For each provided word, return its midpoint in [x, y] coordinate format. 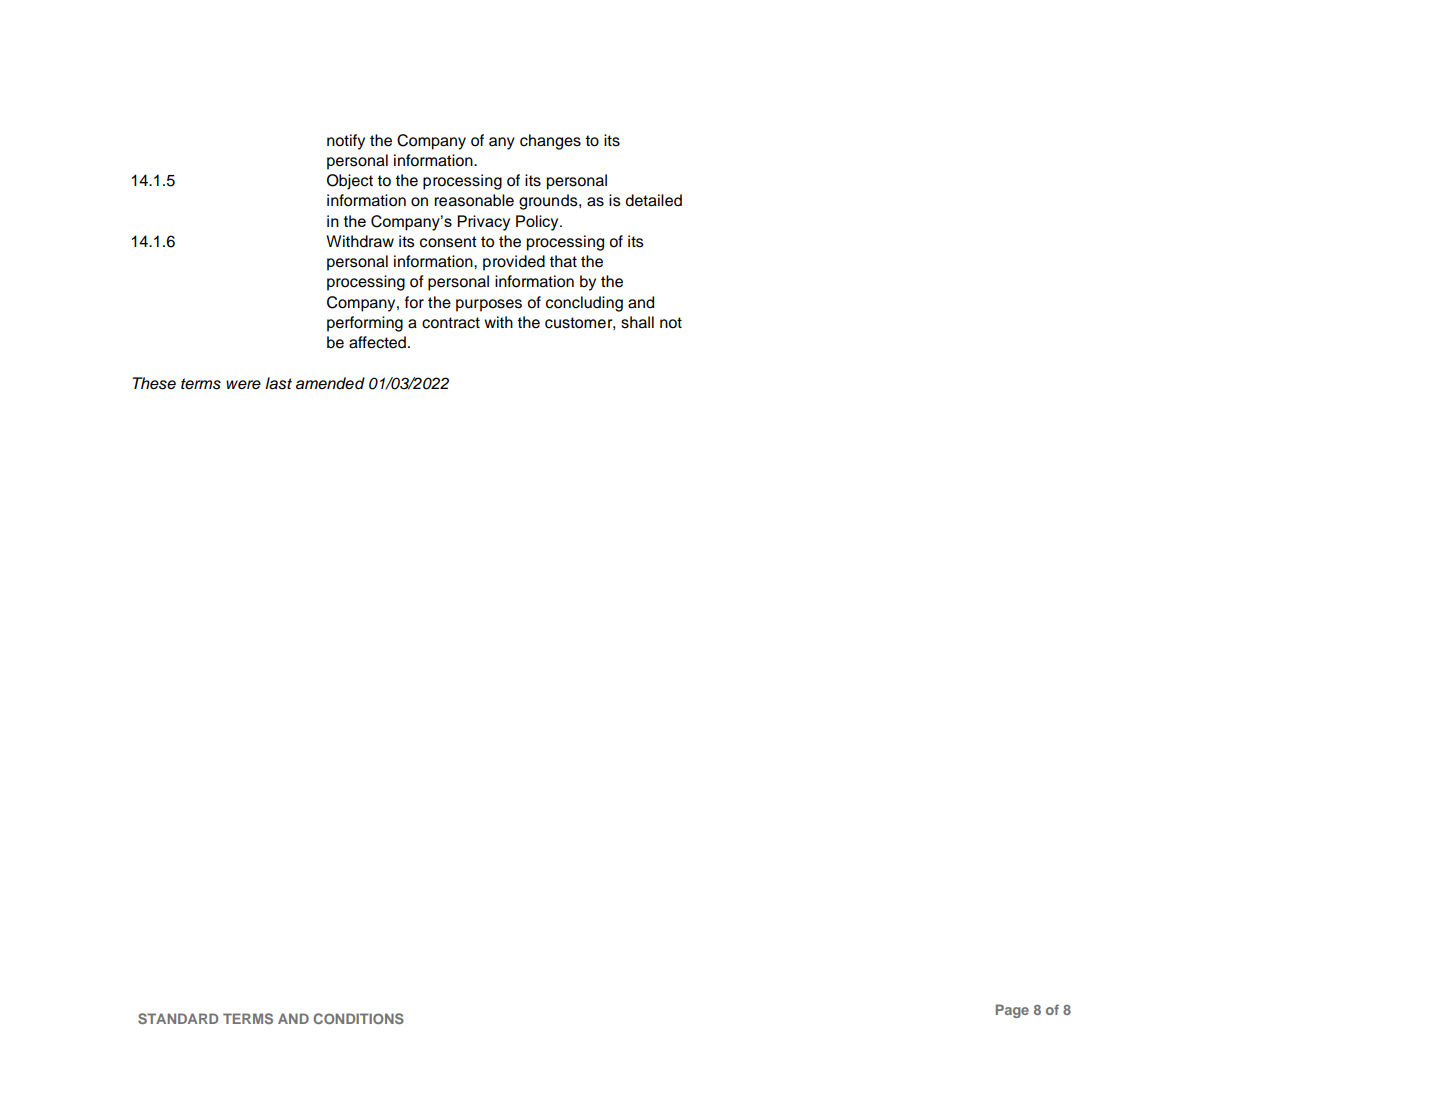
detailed [654, 200]
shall [637, 322]
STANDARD [178, 1018]
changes [550, 142]
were [243, 385]
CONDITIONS [358, 1018]
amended [330, 383]
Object [350, 182]
